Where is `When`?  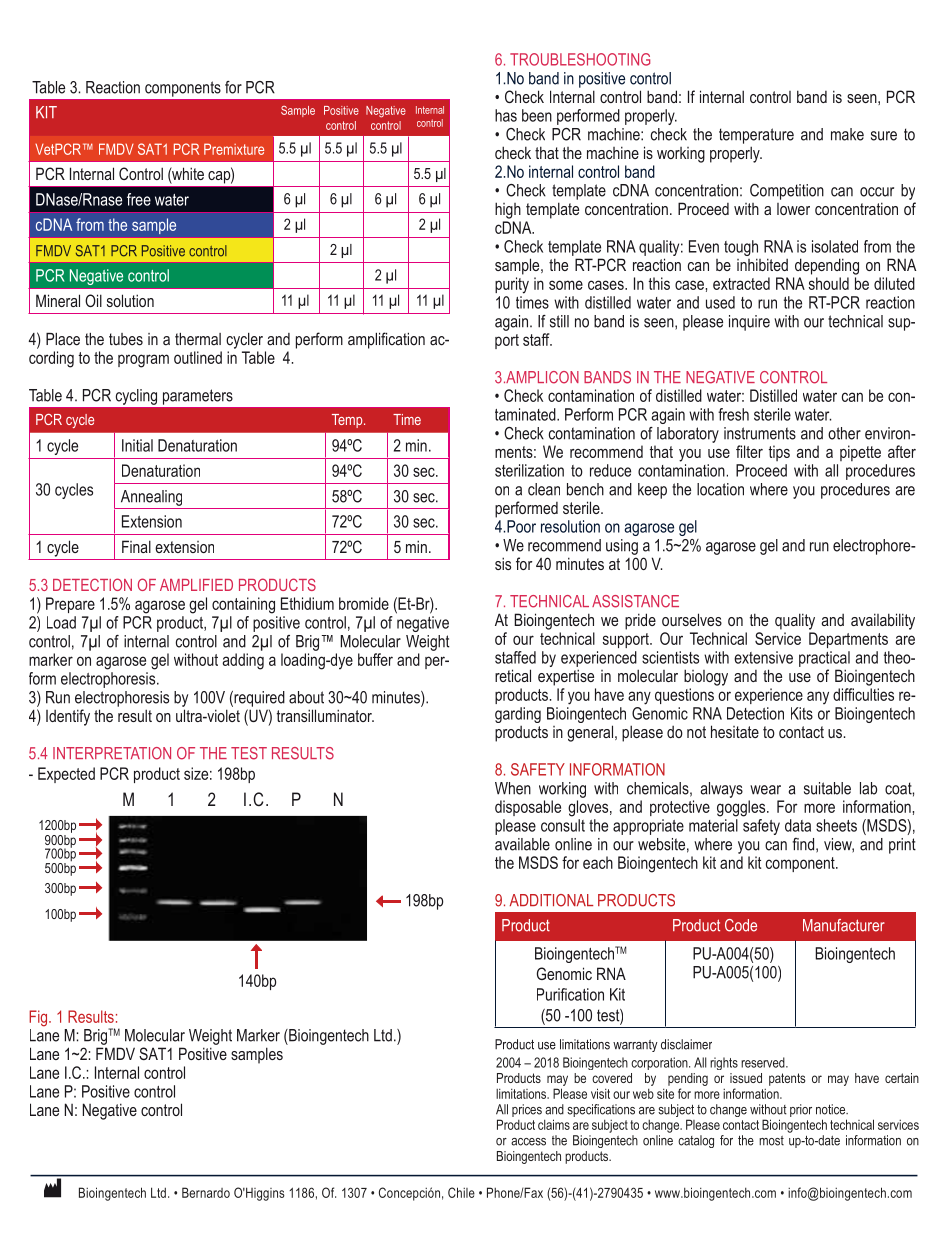
When is located at coordinates (513, 788).
